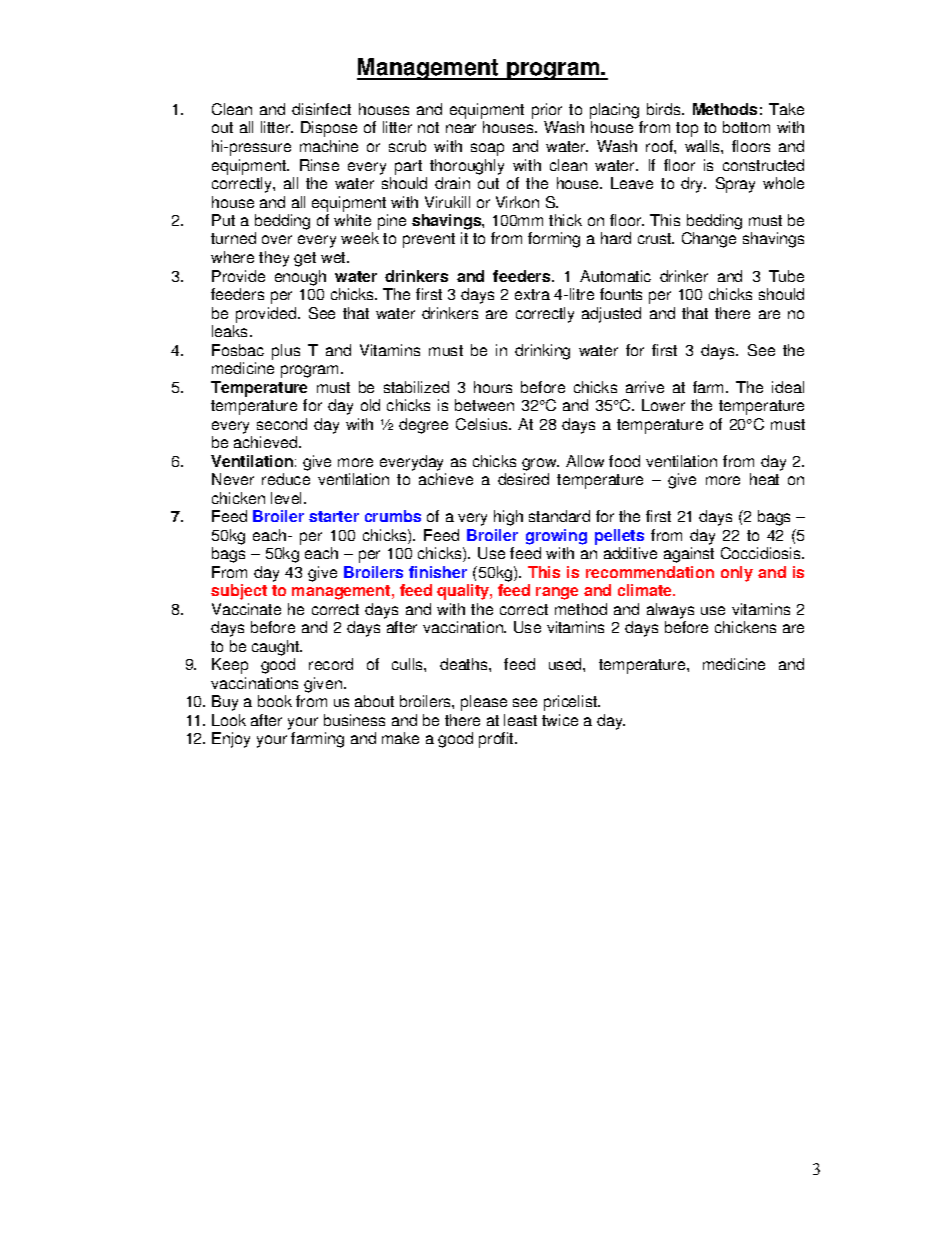  I want to click on Lower, so click(663, 405).
